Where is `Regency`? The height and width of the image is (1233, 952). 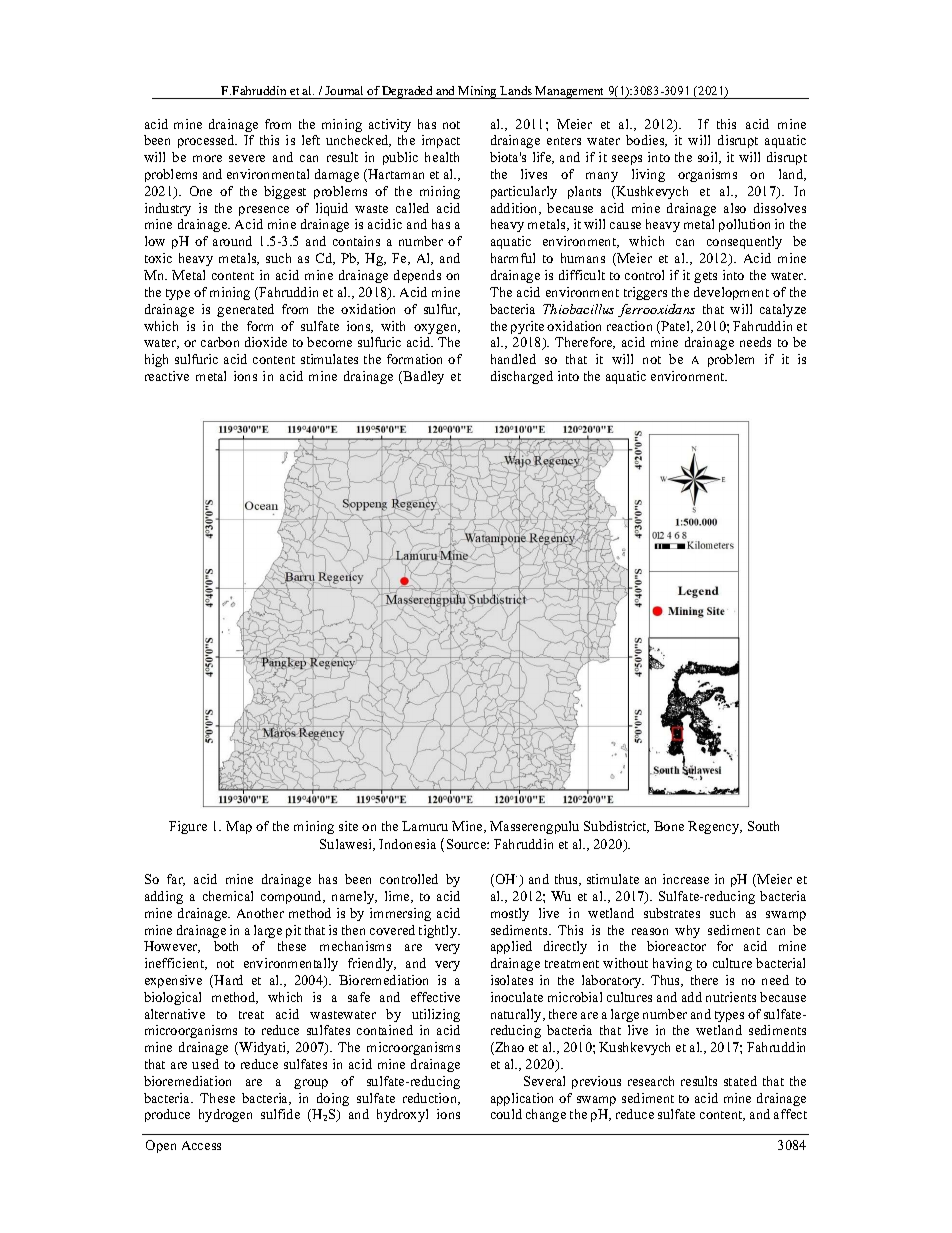 Regency is located at coordinates (715, 827).
